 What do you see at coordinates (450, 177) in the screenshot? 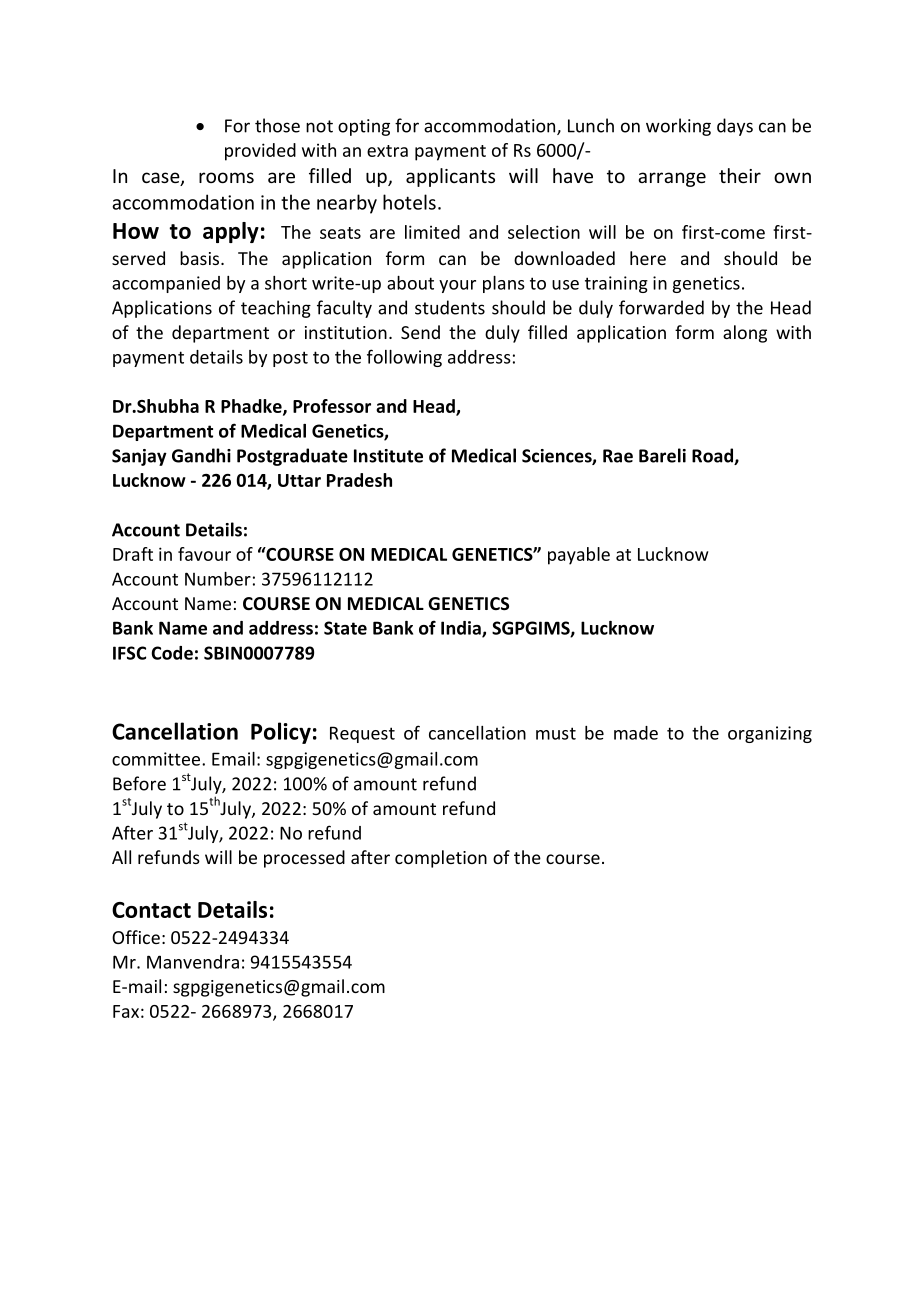
I see `applicants` at bounding box center [450, 177].
